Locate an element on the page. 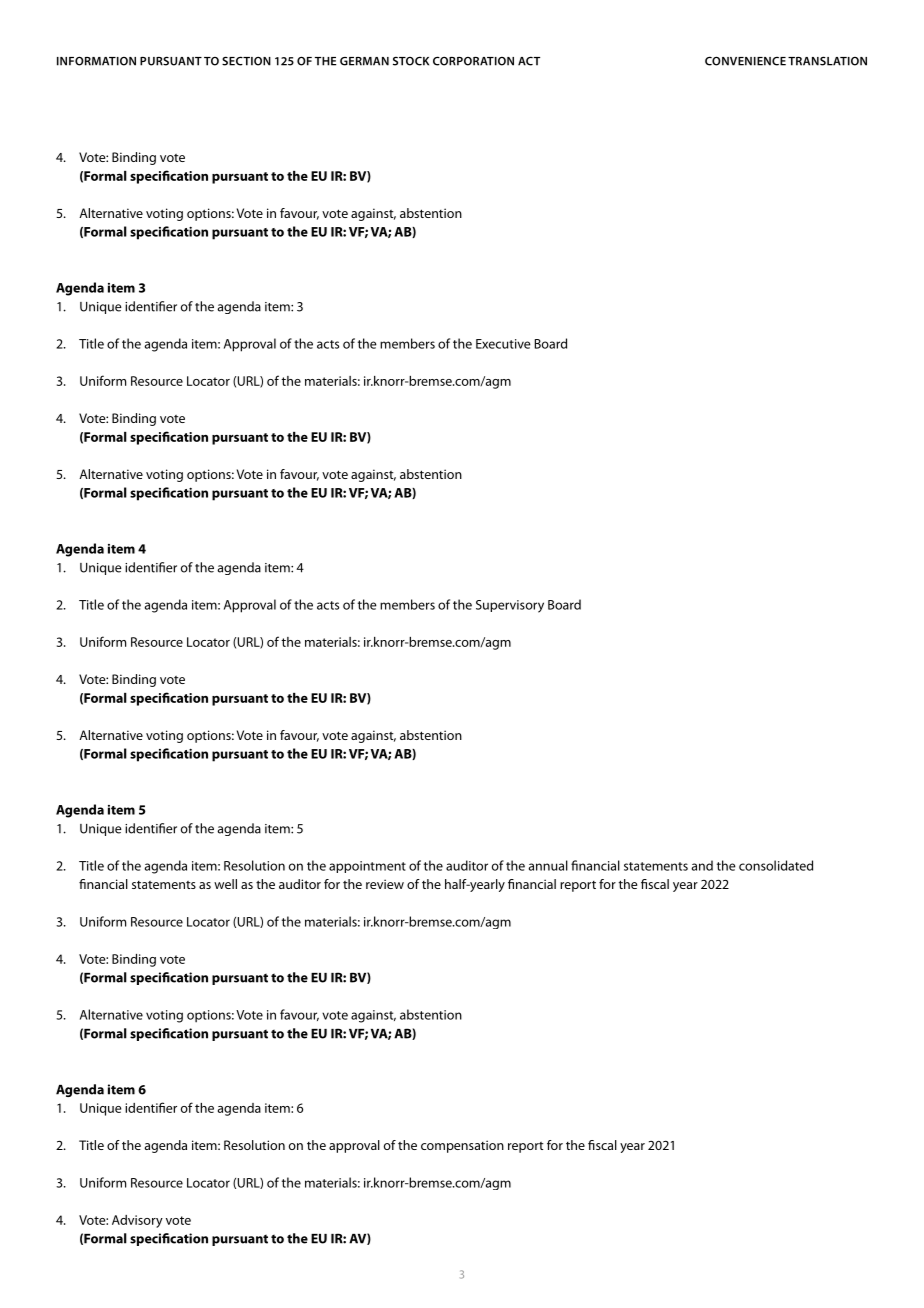 This image has height=1308, width=924. consolidated is located at coordinates (776, 865).
